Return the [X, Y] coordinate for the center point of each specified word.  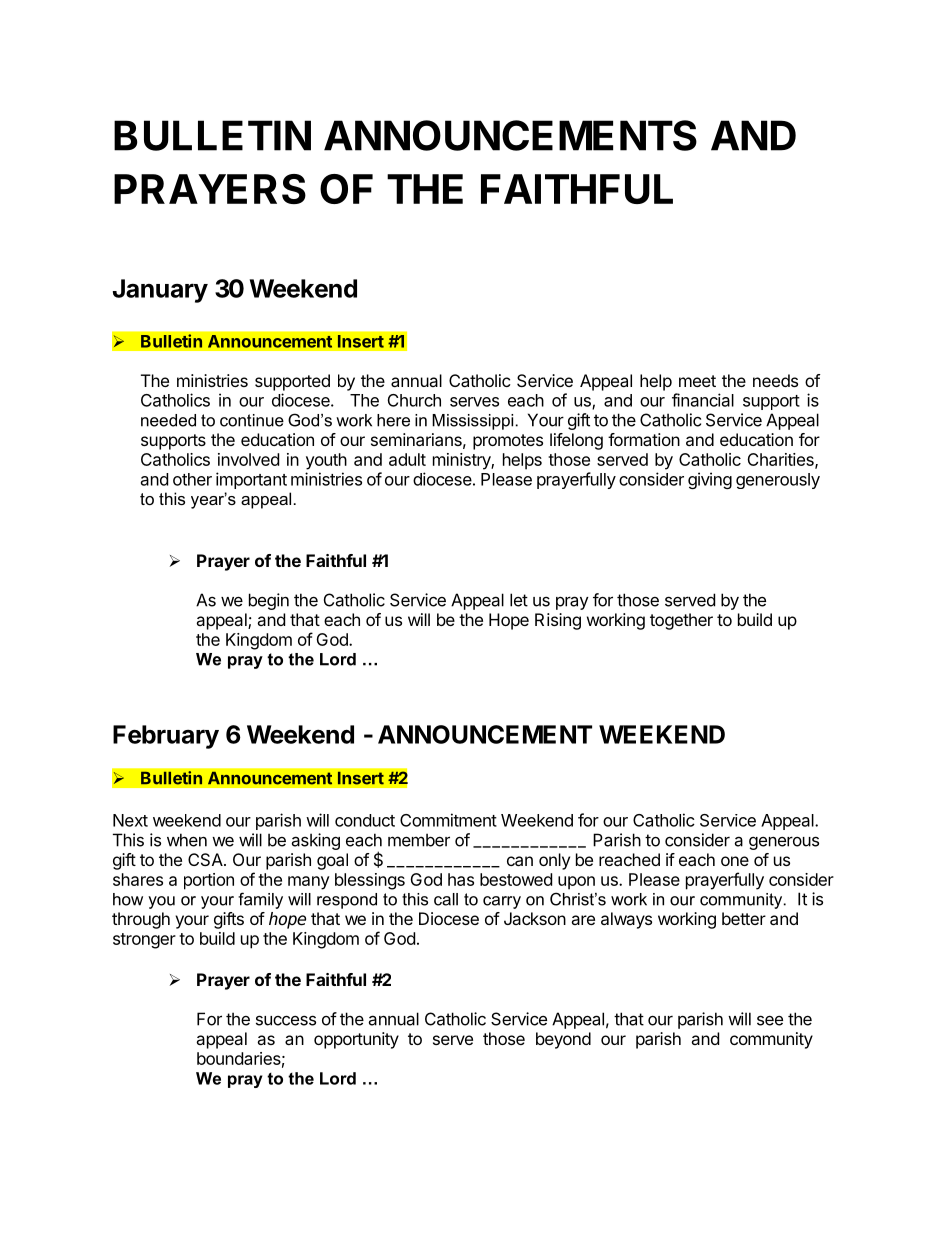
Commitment [448, 820]
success [286, 1020]
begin [269, 601]
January [160, 291]
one [735, 861]
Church [414, 400]
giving [710, 480]
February [166, 737]
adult [407, 459]
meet [697, 381]
